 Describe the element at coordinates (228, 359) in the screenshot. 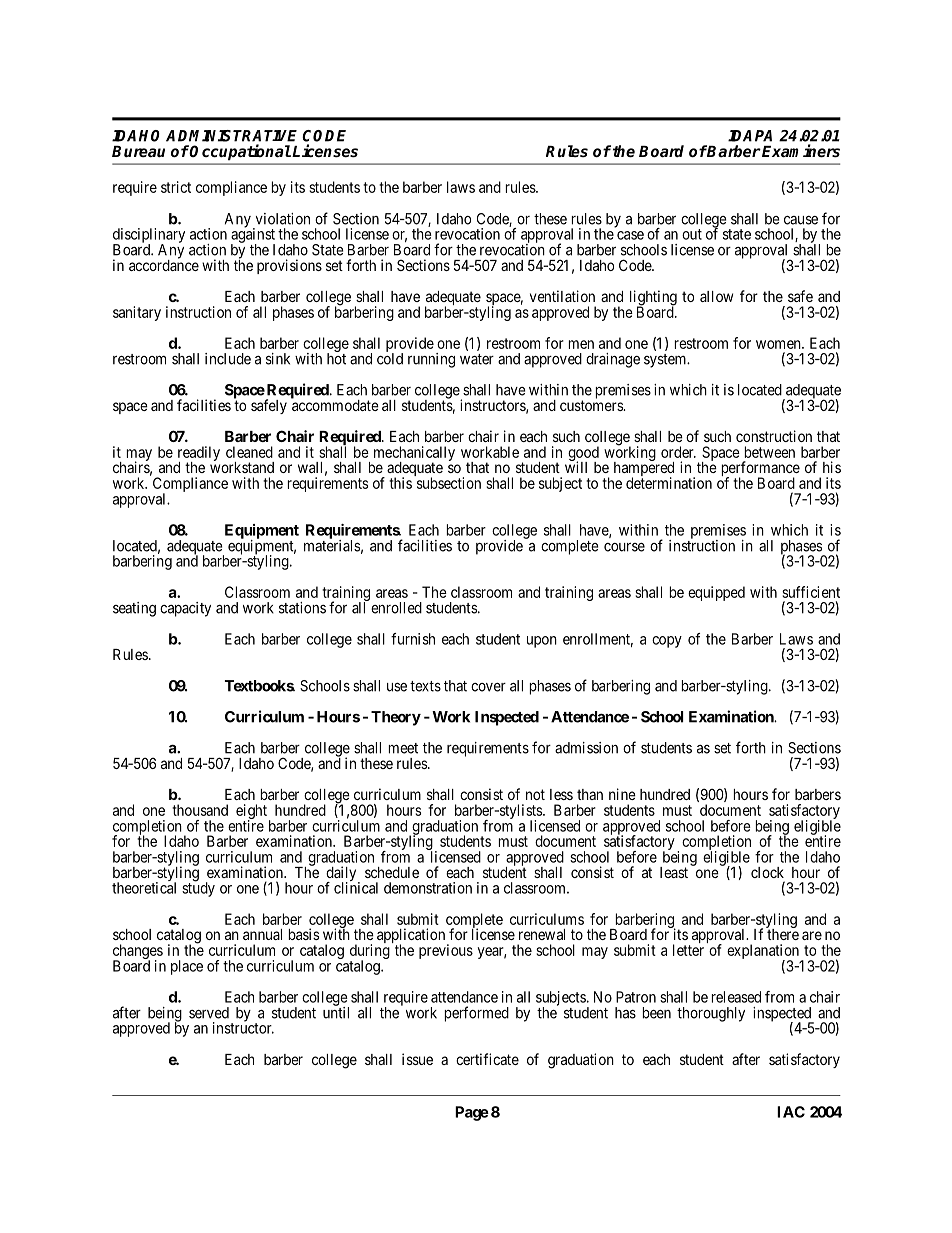

I see `include` at that location.
